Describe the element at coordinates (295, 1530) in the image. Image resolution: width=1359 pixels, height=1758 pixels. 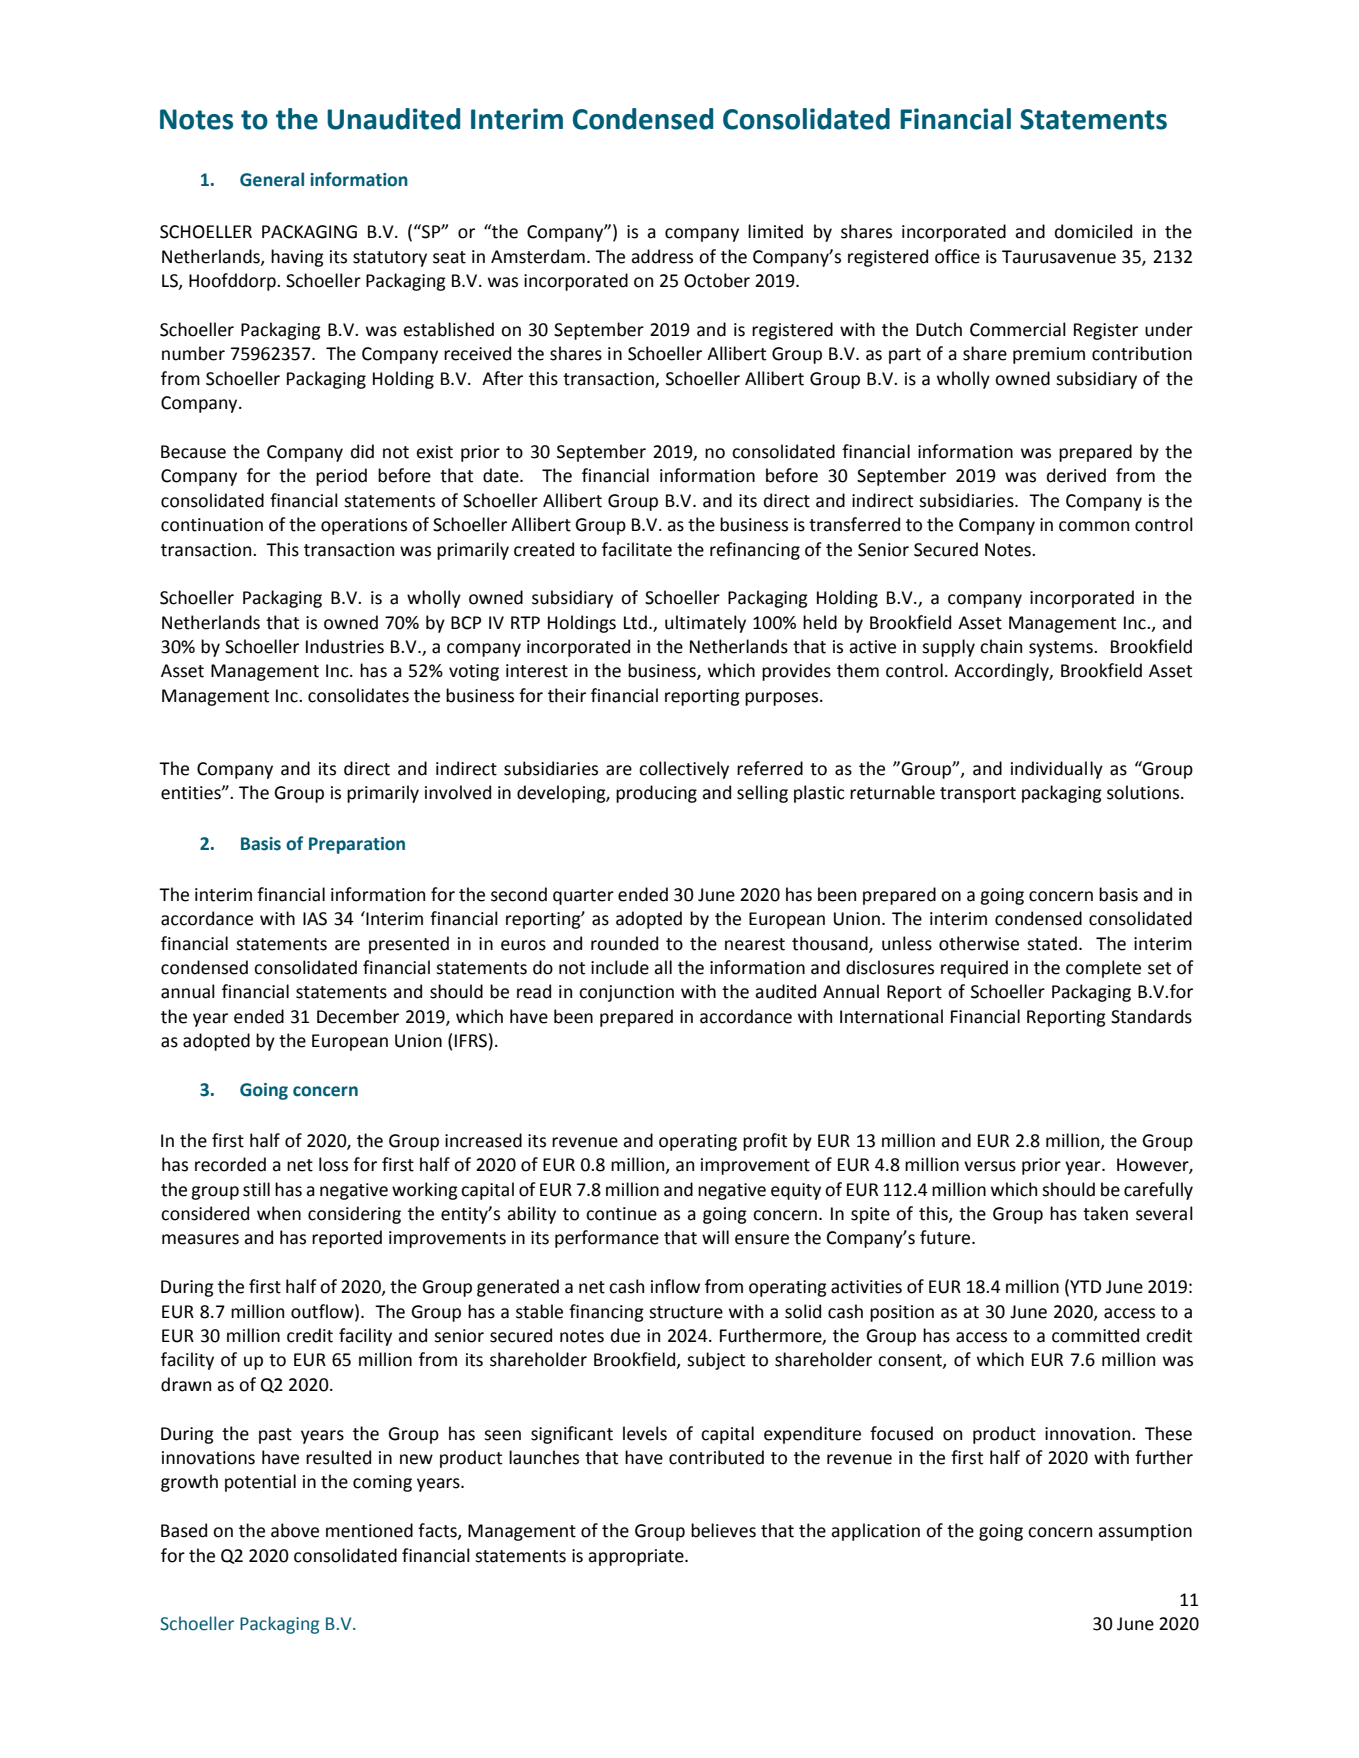
I see `above` at that location.
